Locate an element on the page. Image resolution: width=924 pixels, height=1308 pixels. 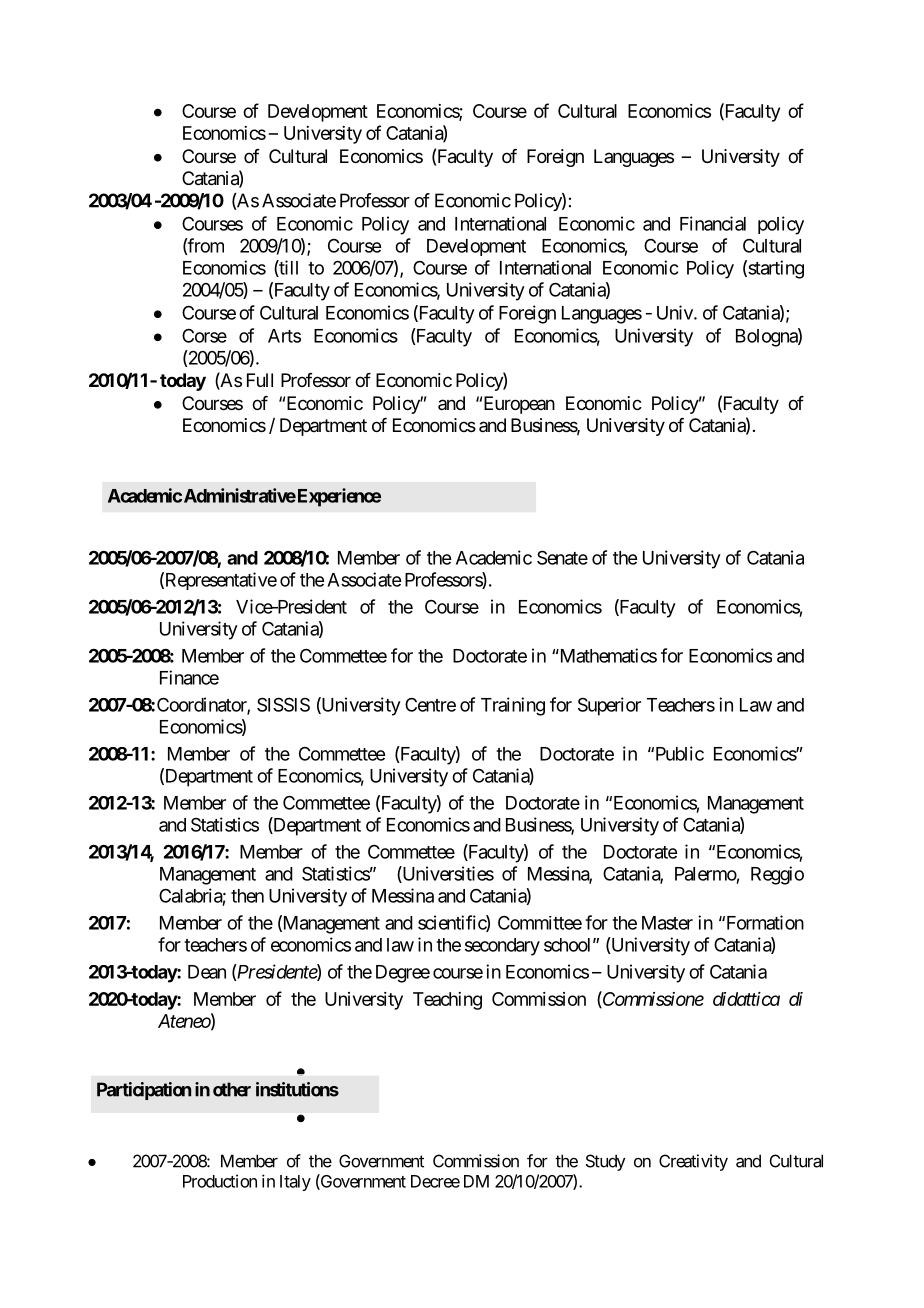
Training is located at coordinates (513, 706).
